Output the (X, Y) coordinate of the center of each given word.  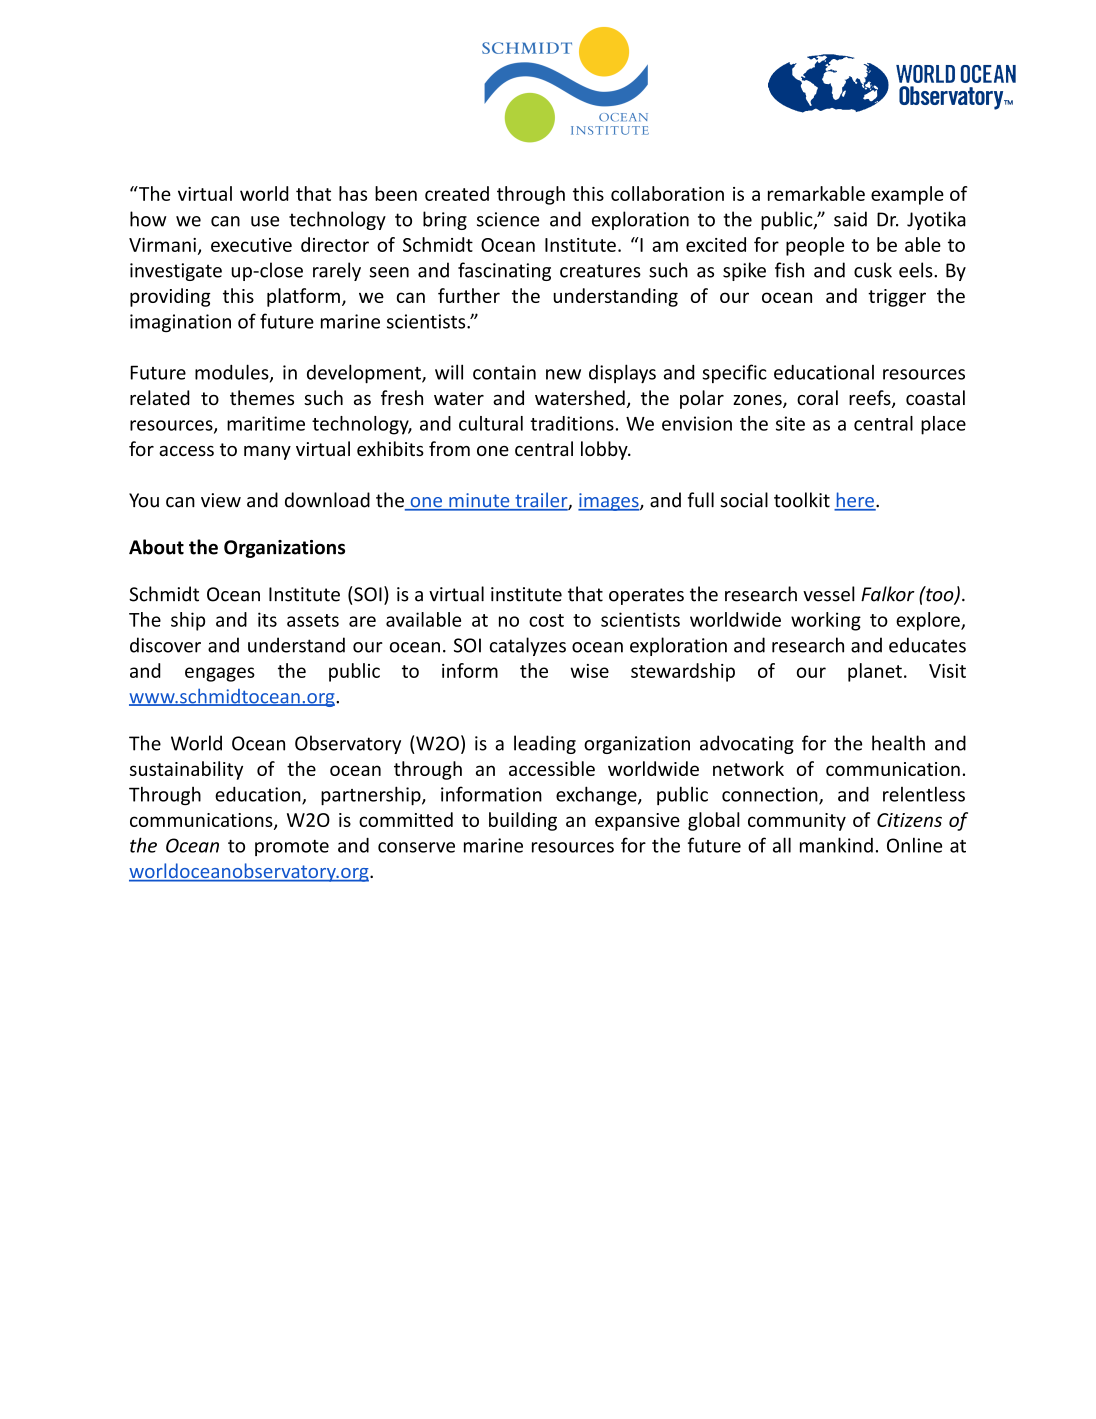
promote (292, 848)
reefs (871, 399)
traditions (572, 423)
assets (313, 620)
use (265, 221)
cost (546, 620)
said (850, 219)
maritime (266, 423)
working (826, 621)
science (508, 219)
